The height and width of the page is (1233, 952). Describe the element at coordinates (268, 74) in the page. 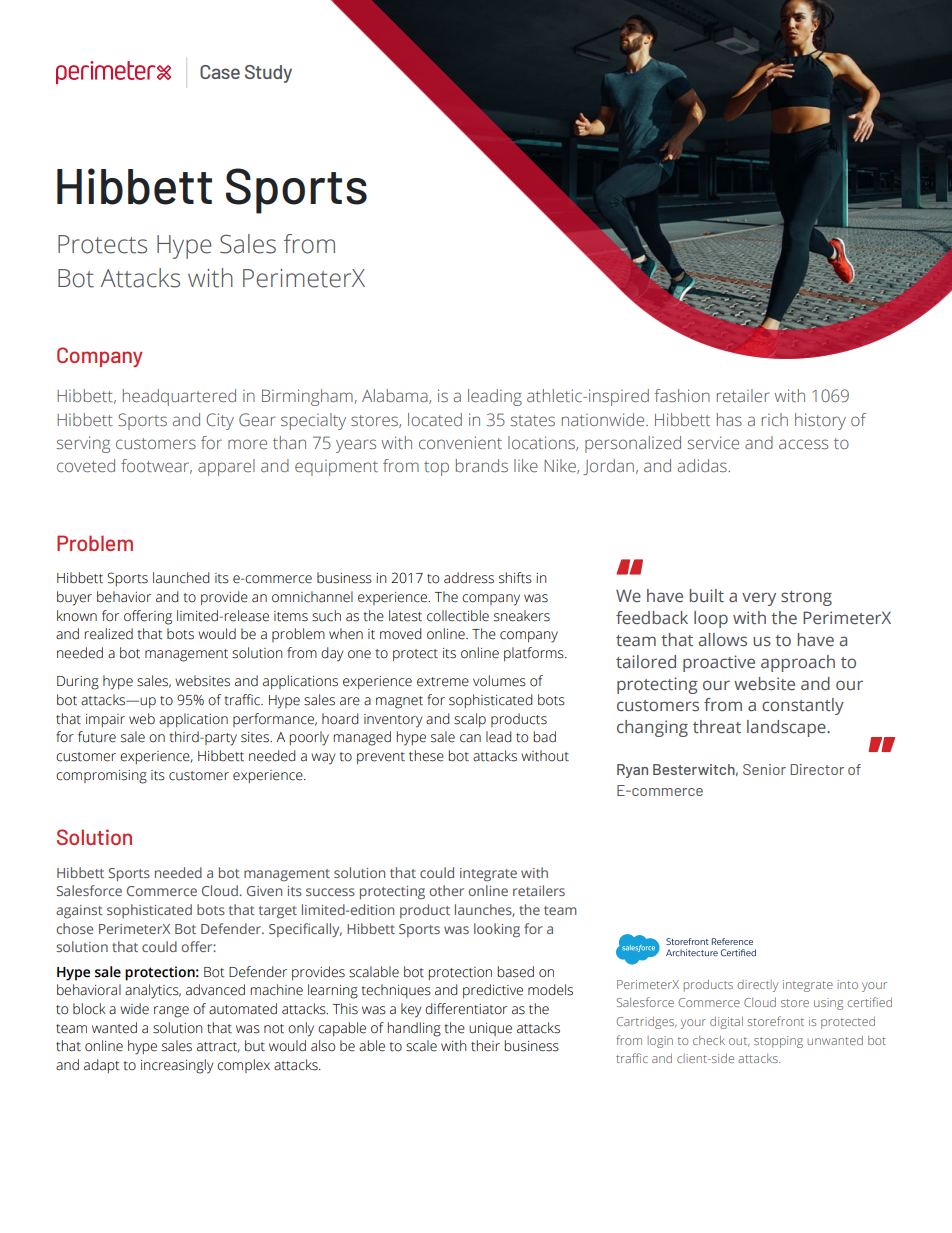

I see `Study` at that location.
